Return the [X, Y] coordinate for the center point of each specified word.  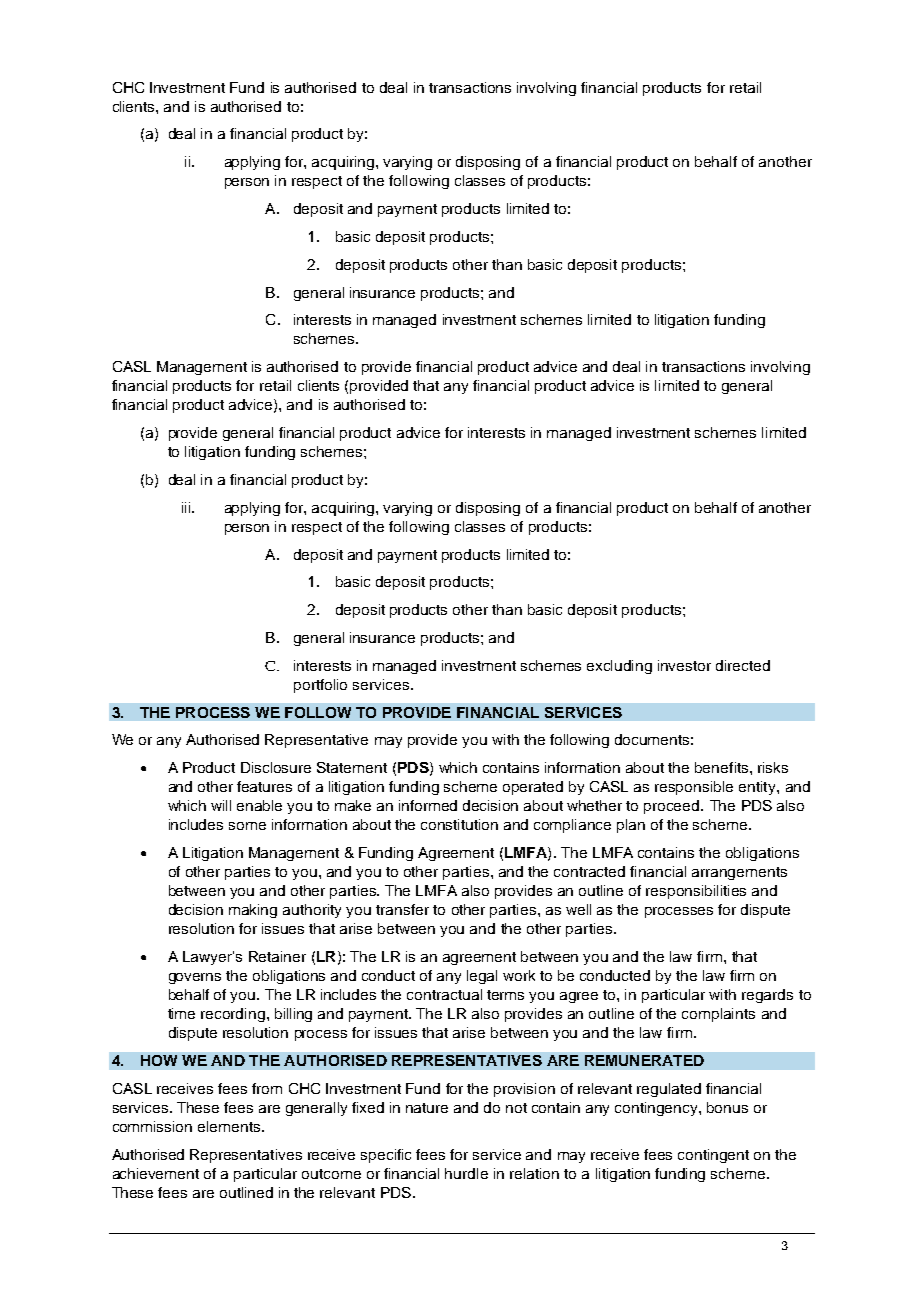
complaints [718, 1015]
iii [187, 507]
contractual [444, 994]
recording [233, 1015]
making [253, 911]
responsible [694, 788]
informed [428, 805]
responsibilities [696, 892]
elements [230, 1126]
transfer [402, 909]
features [264, 786]
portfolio [320, 686]
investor [684, 665]
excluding [619, 667]
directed [743, 665]
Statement [352, 767]
